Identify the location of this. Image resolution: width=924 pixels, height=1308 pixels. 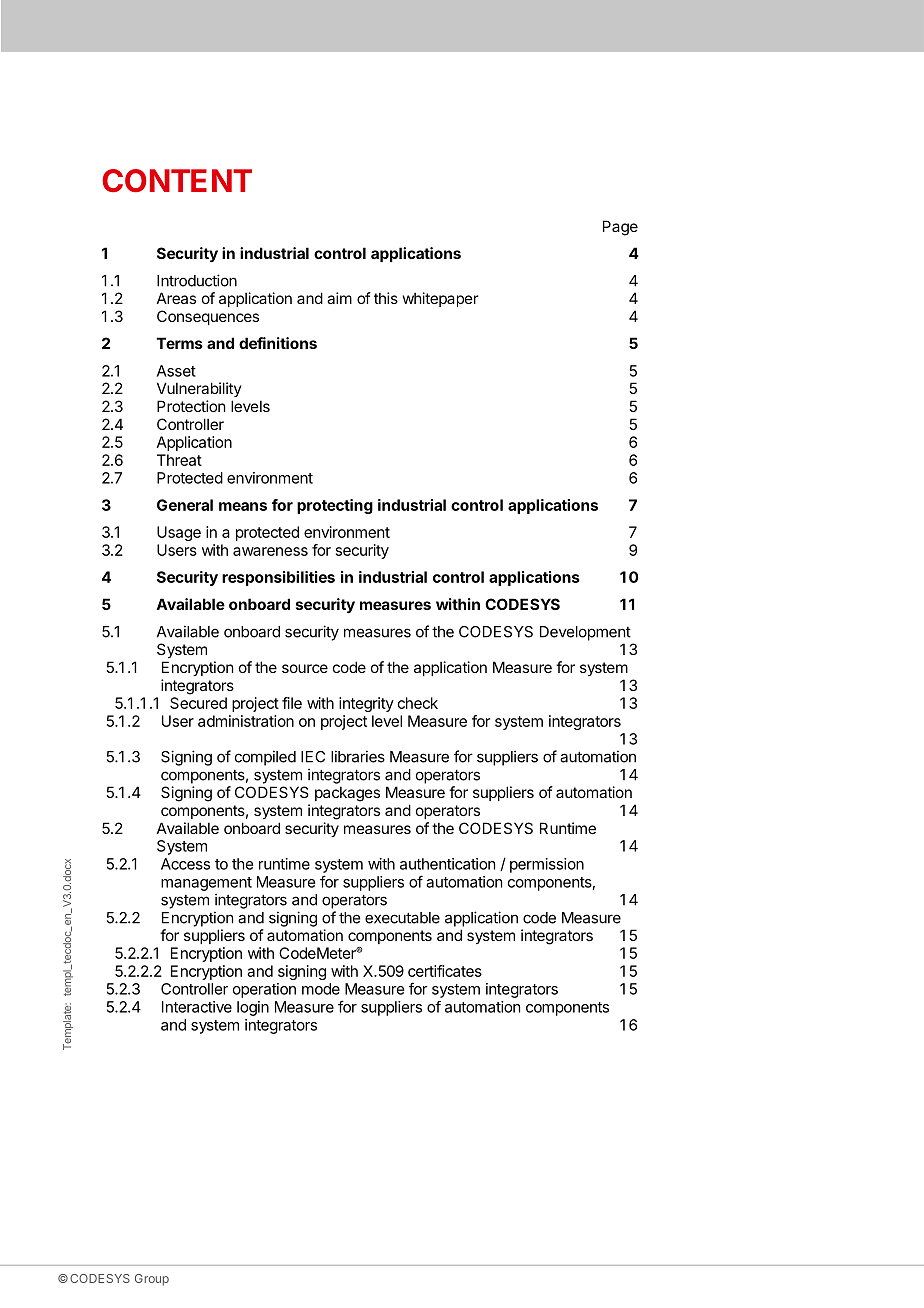
(386, 298).
